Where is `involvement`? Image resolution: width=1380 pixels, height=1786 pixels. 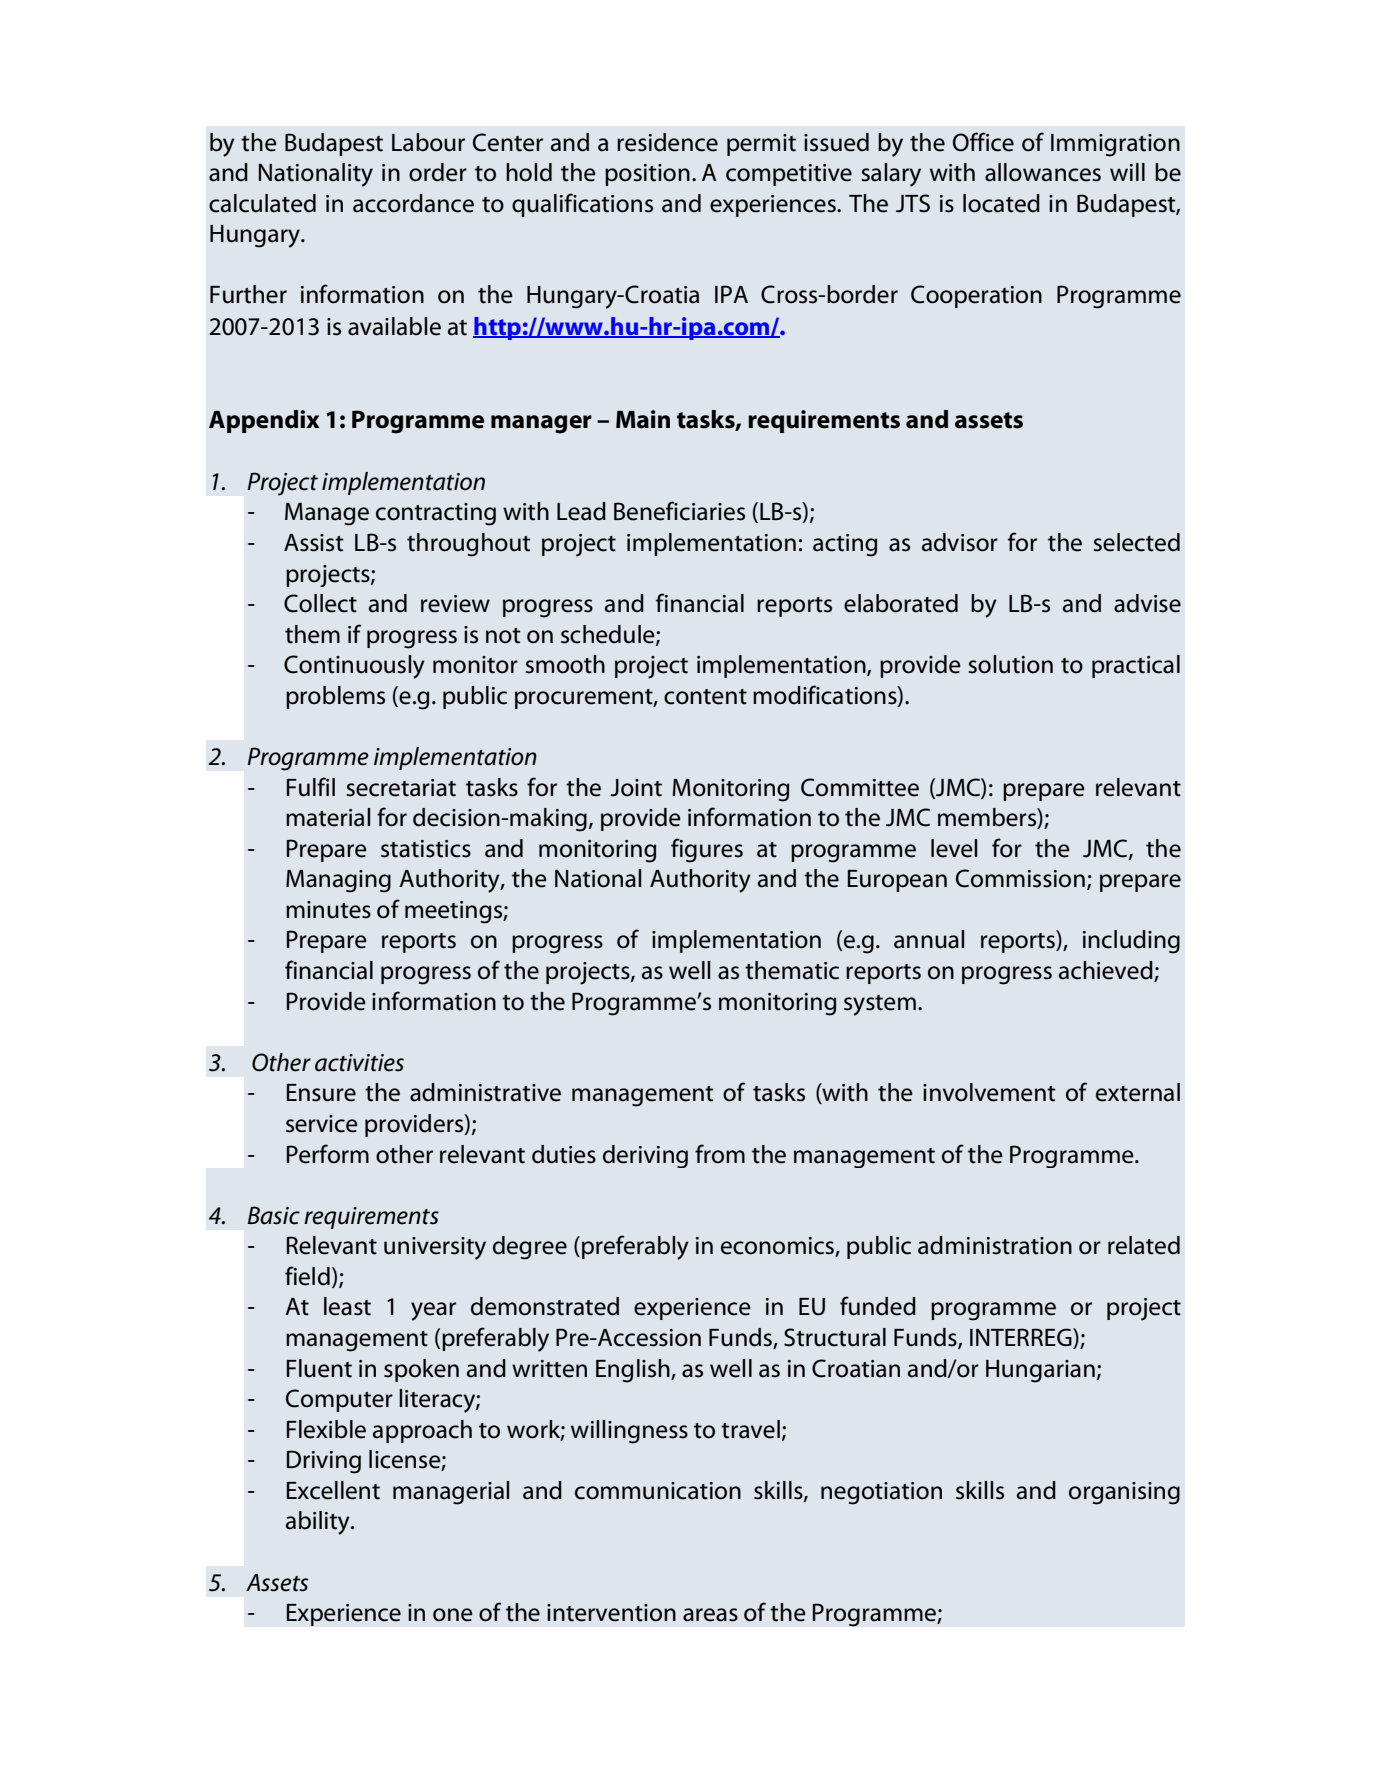 involvement is located at coordinates (989, 1092).
